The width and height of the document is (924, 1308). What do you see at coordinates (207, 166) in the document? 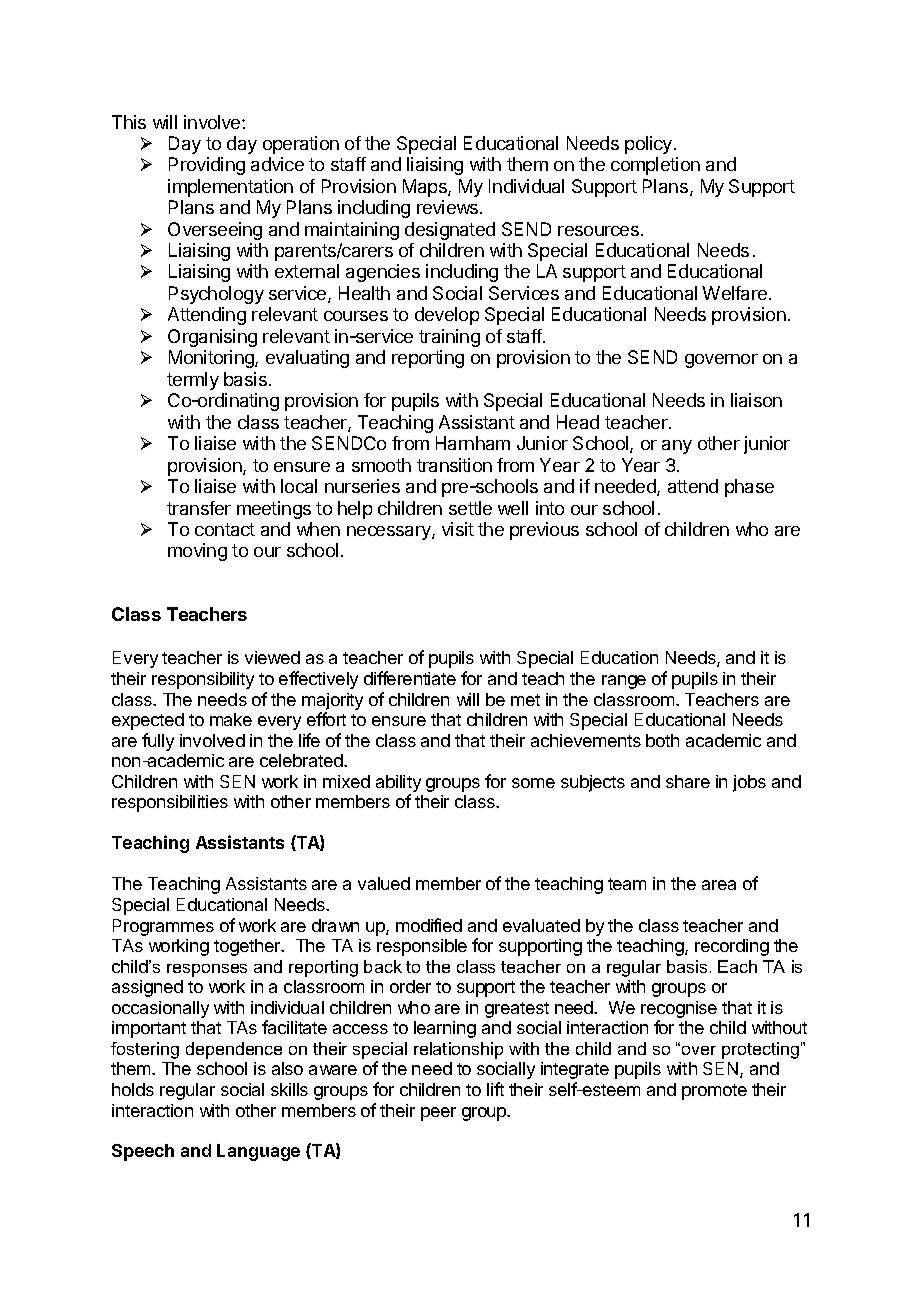
I see `Providing` at bounding box center [207, 166].
